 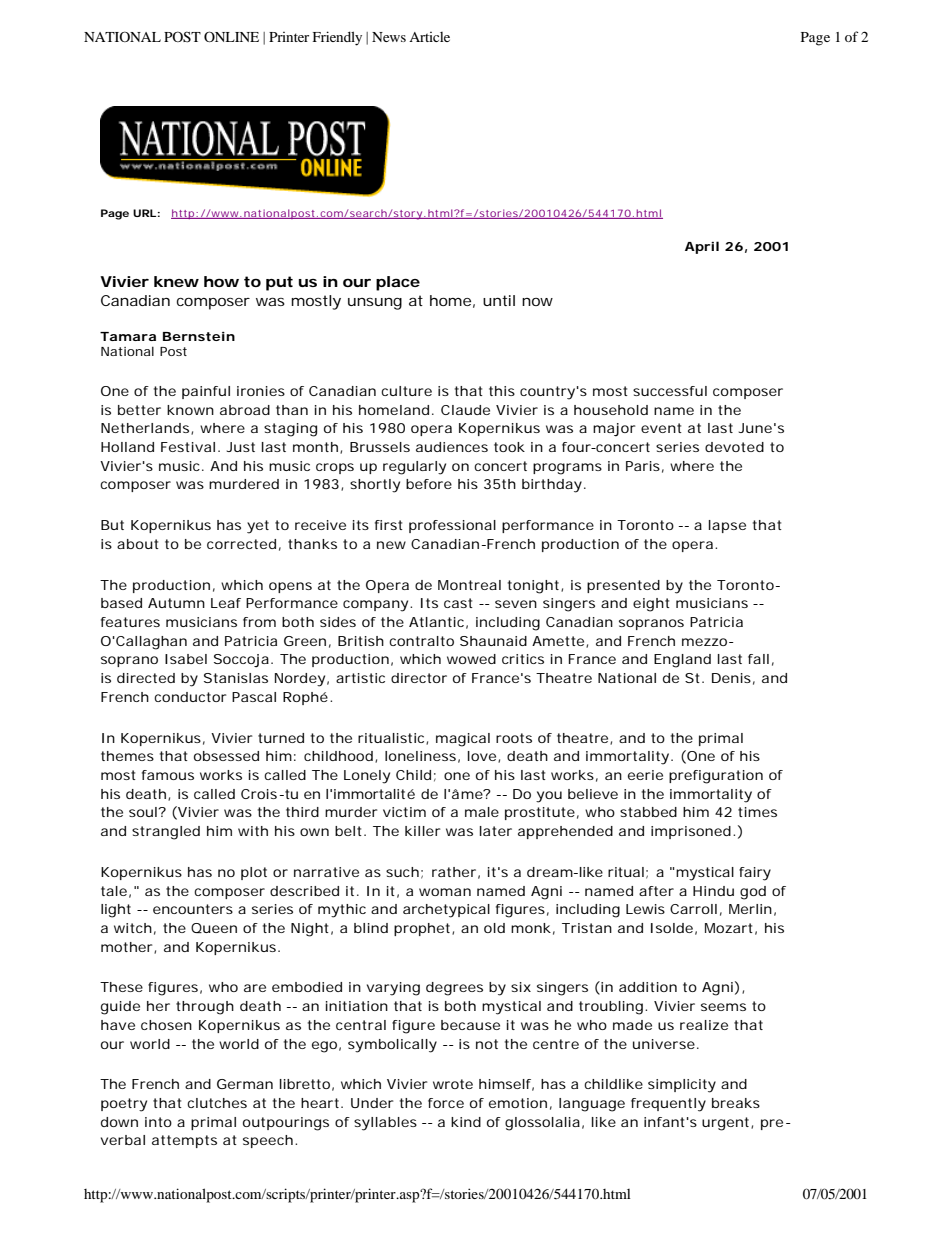 I want to click on imprisoned, so click(x=691, y=832).
